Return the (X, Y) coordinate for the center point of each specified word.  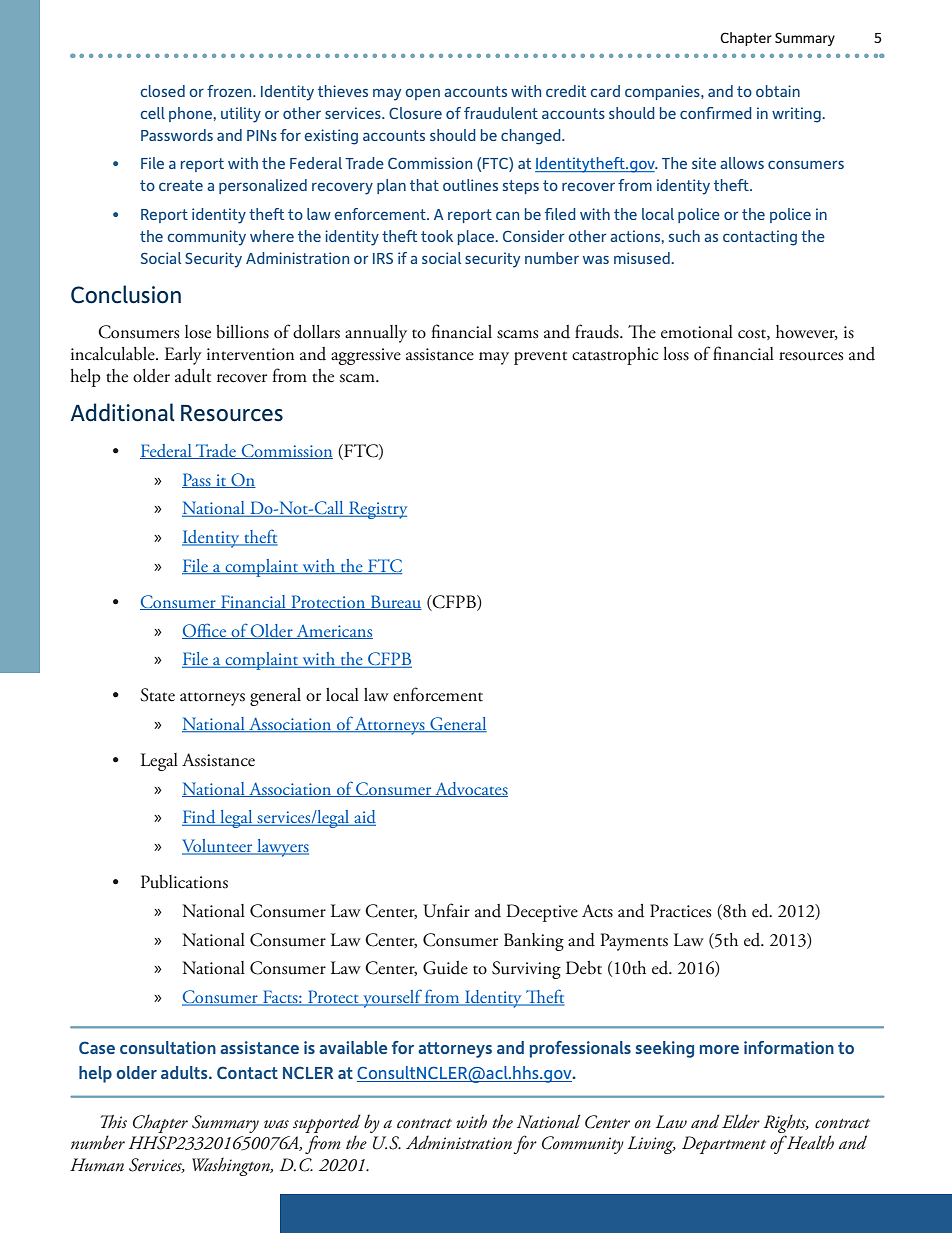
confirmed (716, 113)
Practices (680, 911)
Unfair (446, 910)
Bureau (395, 602)
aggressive (366, 356)
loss (676, 354)
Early (183, 356)
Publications (184, 882)
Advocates (470, 789)
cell (152, 113)
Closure (415, 113)
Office (205, 631)
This (114, 1121)
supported (327, 1123)
